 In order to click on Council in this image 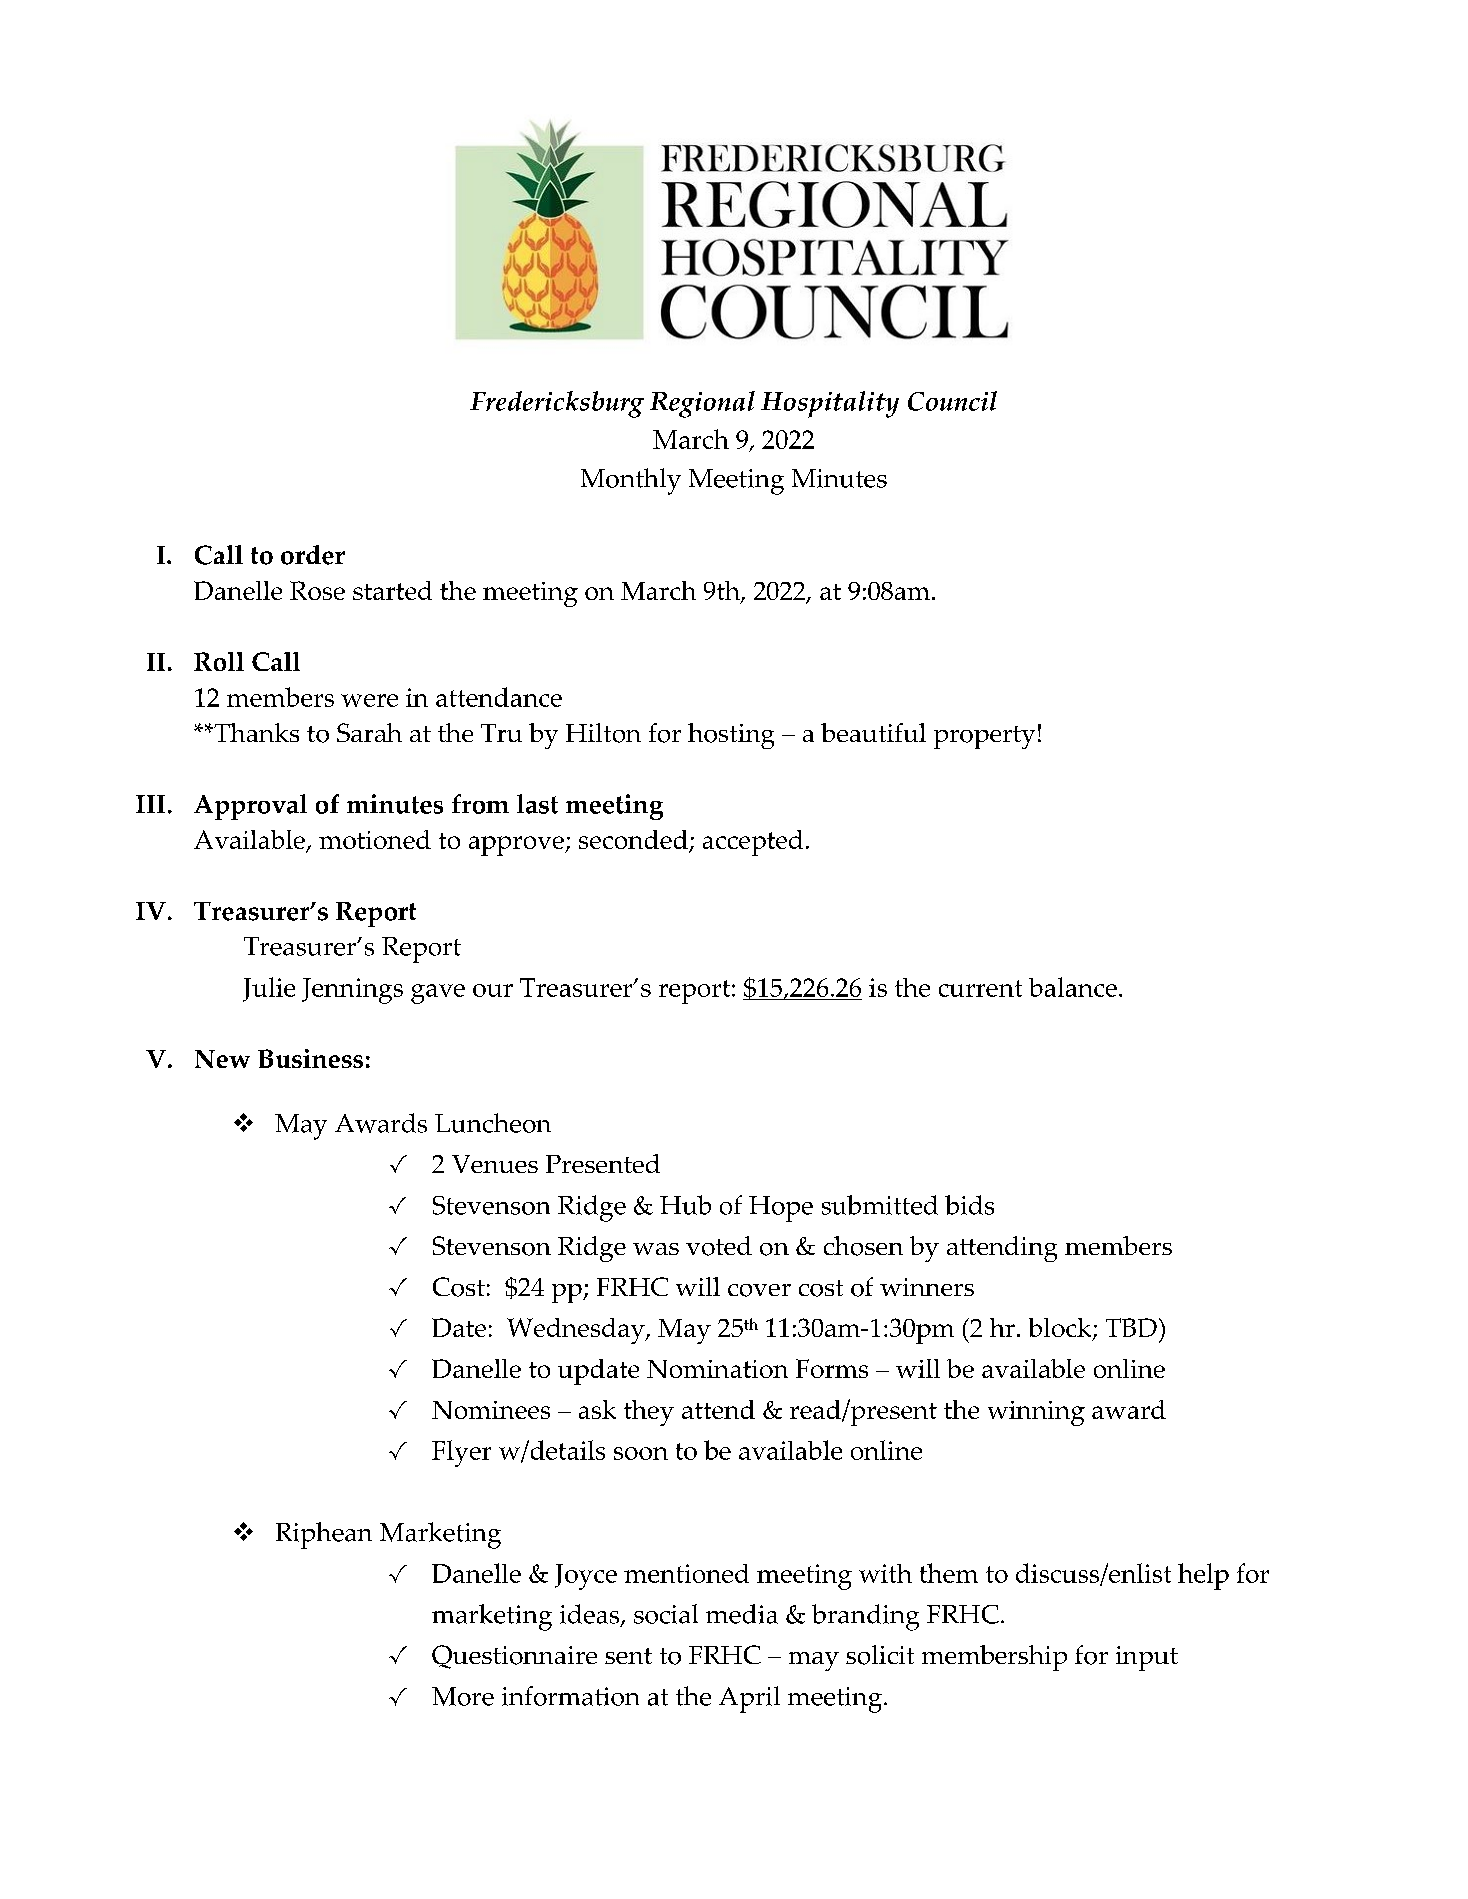, I will do `click(952, 401)`.
